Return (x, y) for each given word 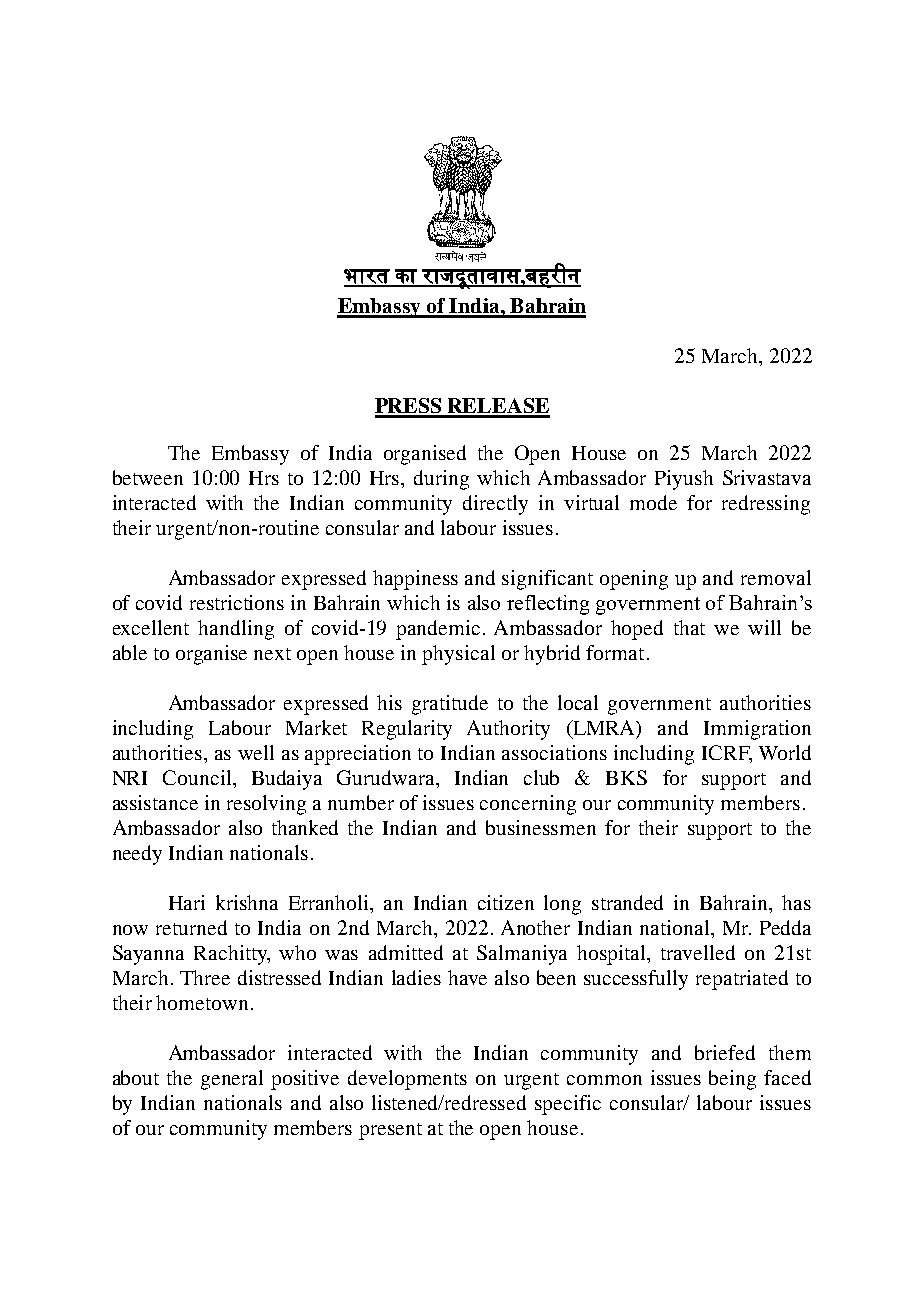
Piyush (684, 480)
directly (495, 505)
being (732, 1080)
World (785, 752)
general (232, 1080)
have (467, 977)
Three (205, 977)
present (390, 1131)
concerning (528, 805)
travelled (698, 952)
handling (236, 630)
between (148, 477)
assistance (155, 802)
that (689, 627)
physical (458, 655)
